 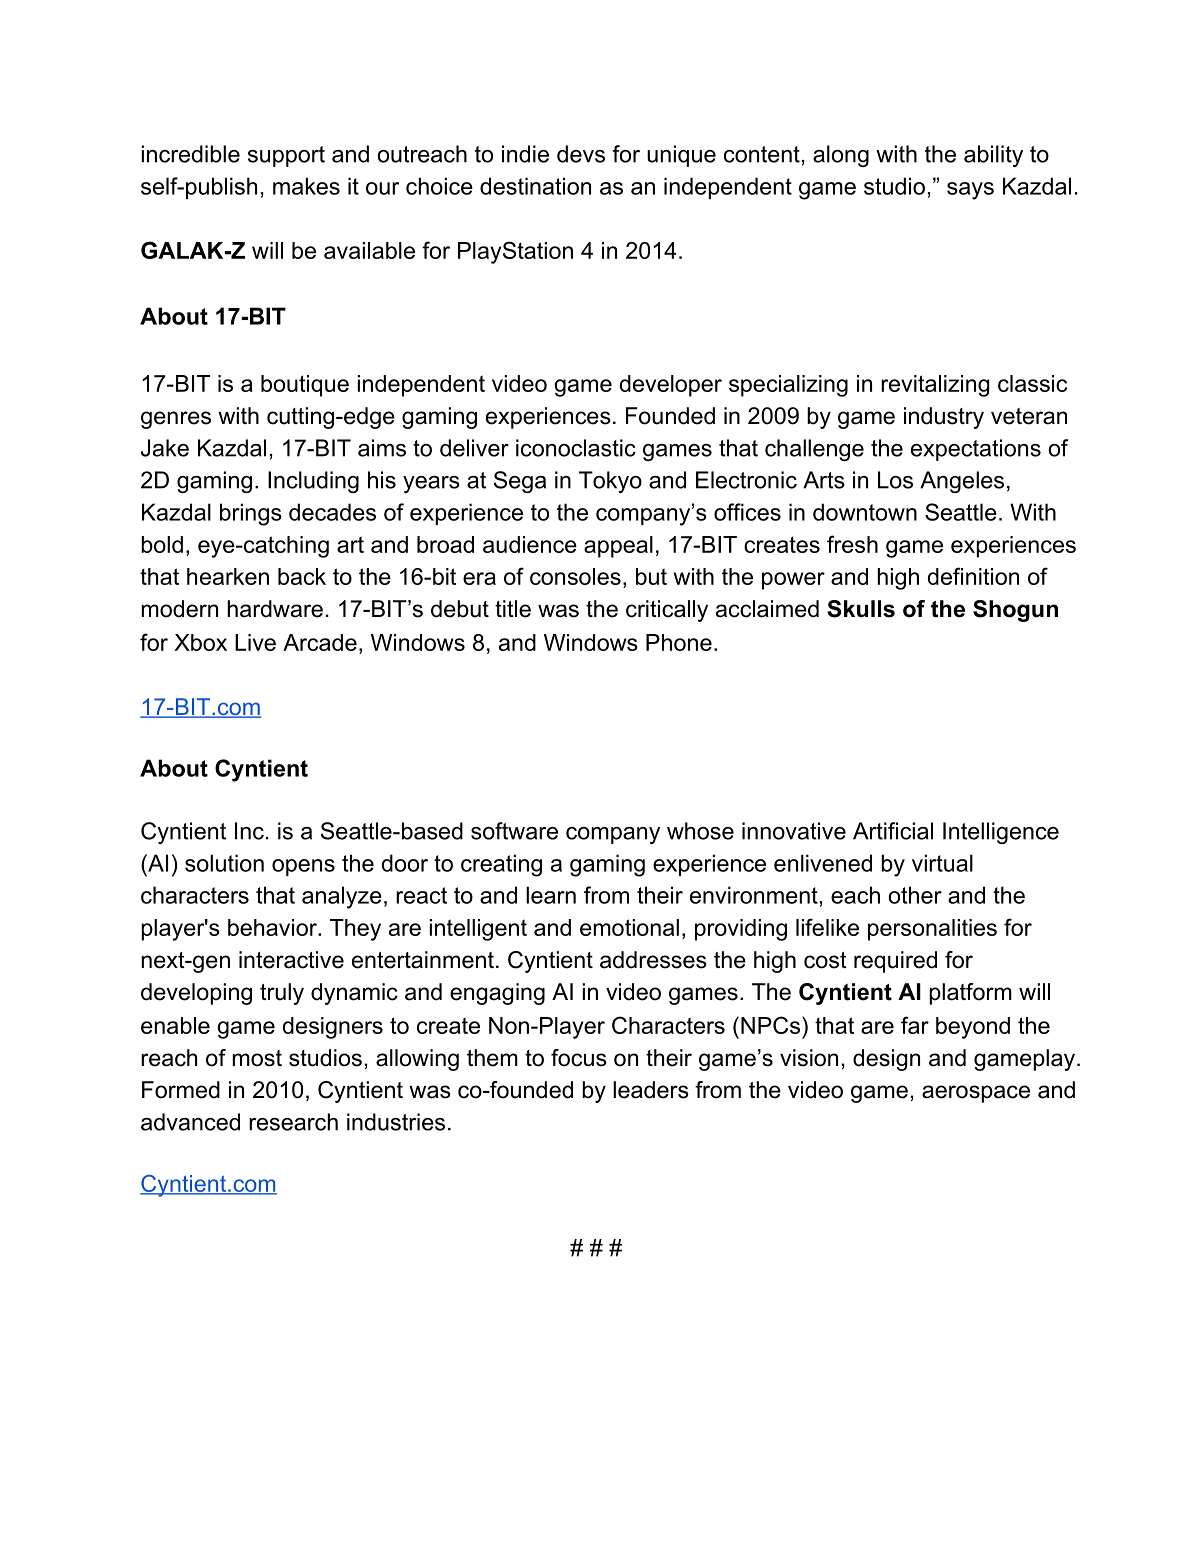 I want to click on Including, so click(x=313, y=482).
